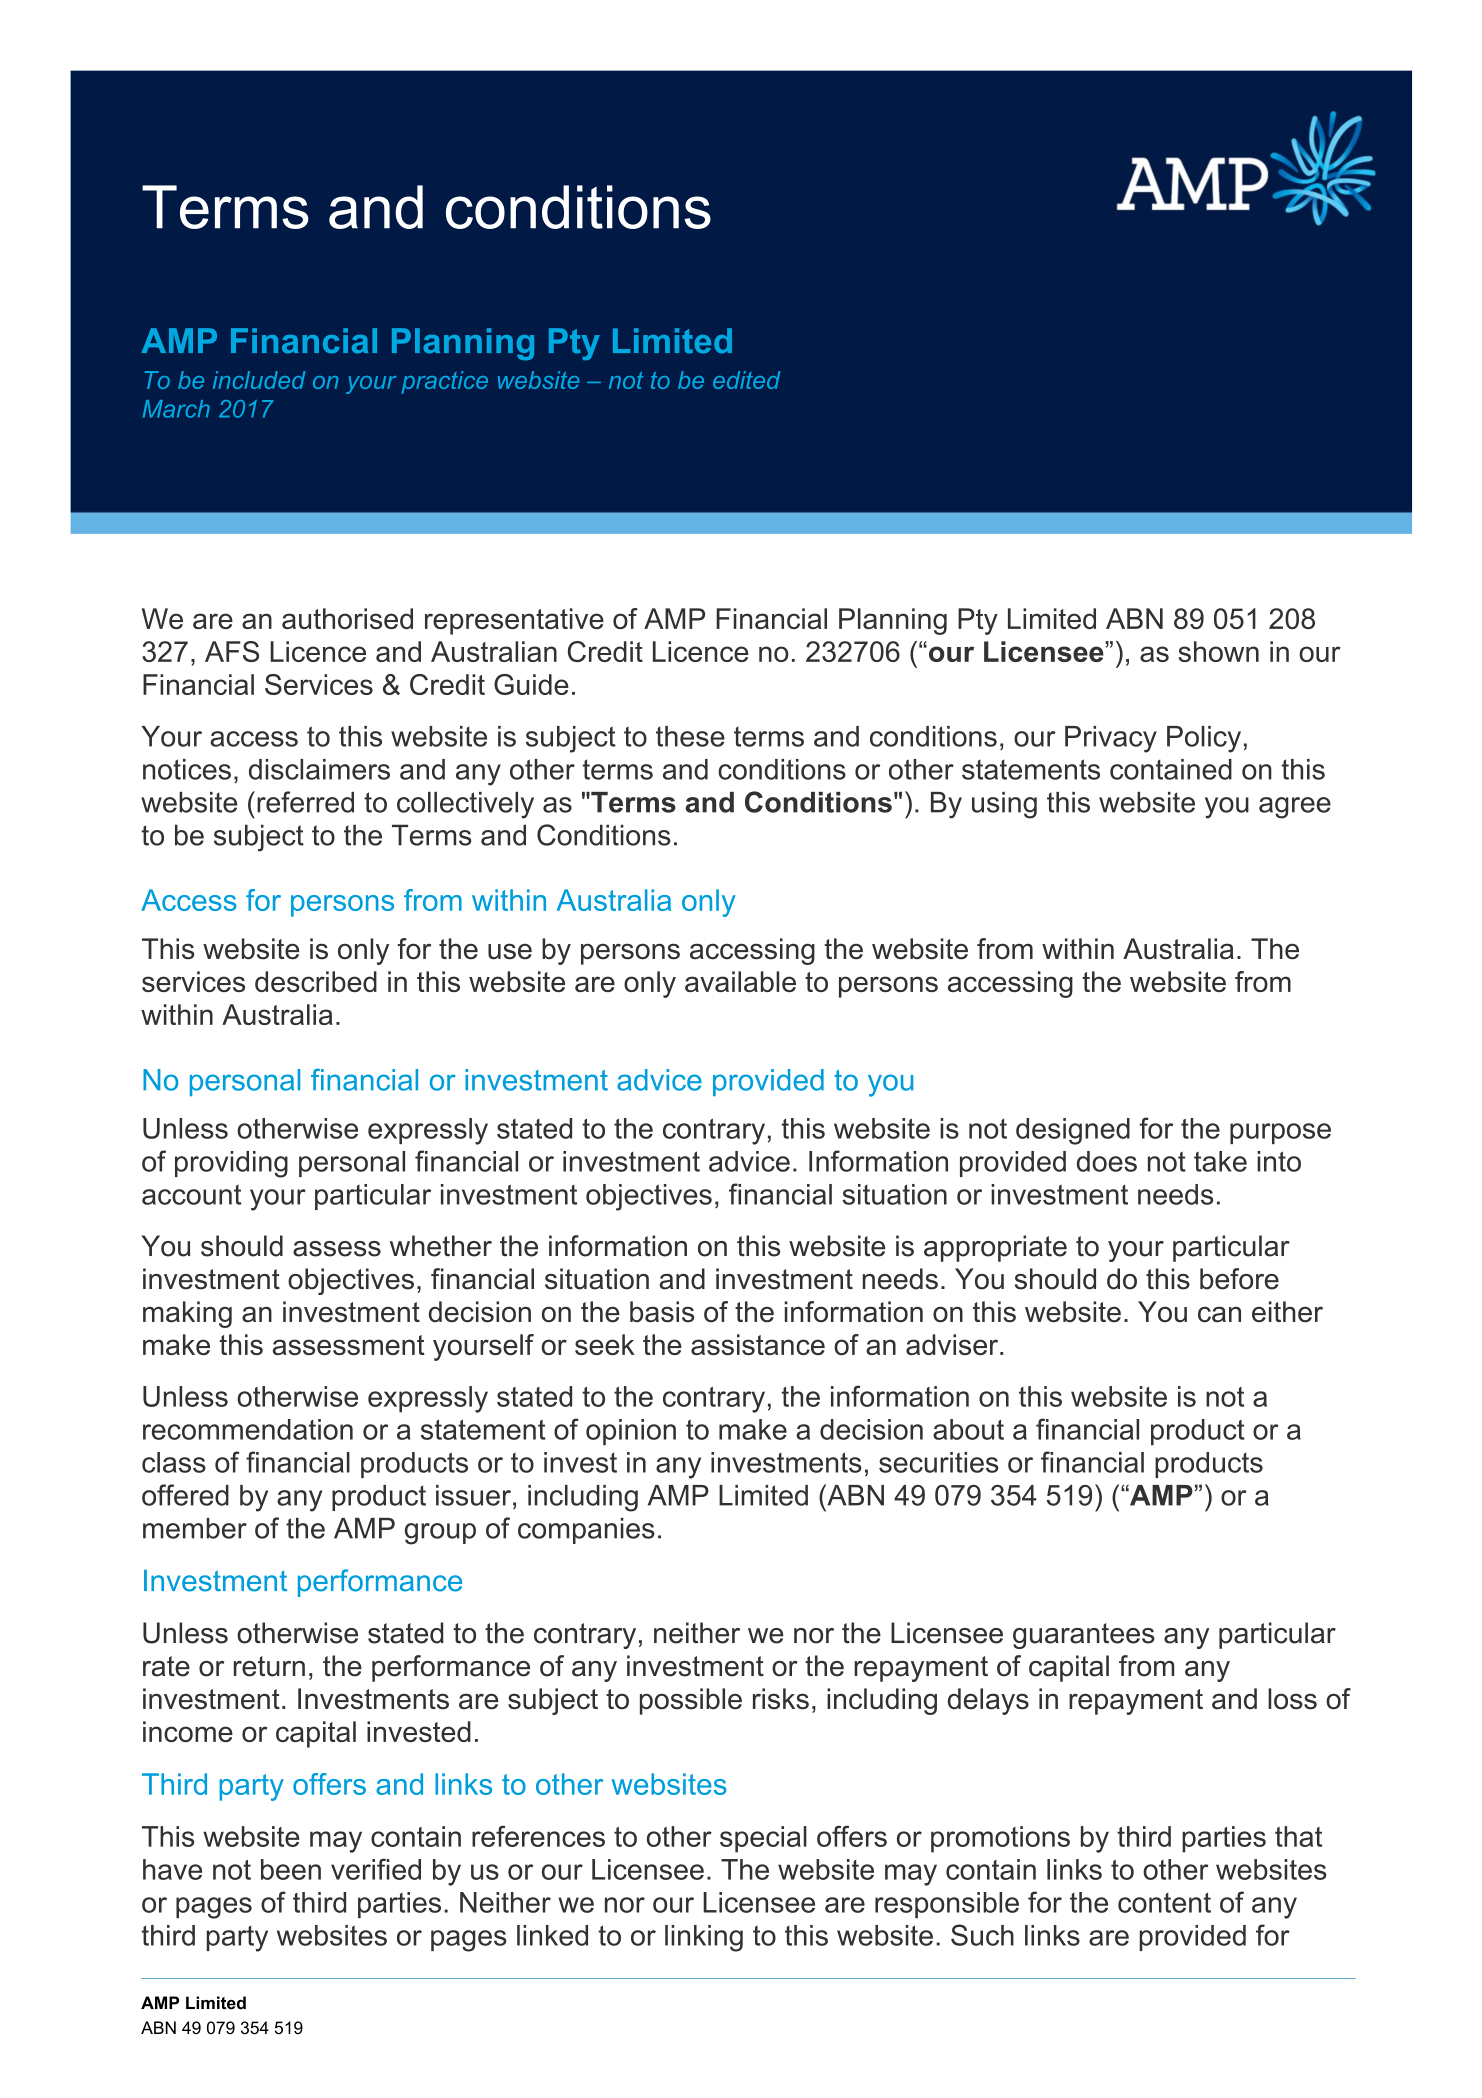  Describe the element at coordinates (259, 380) in the screenshot. I see `included` at that location.
